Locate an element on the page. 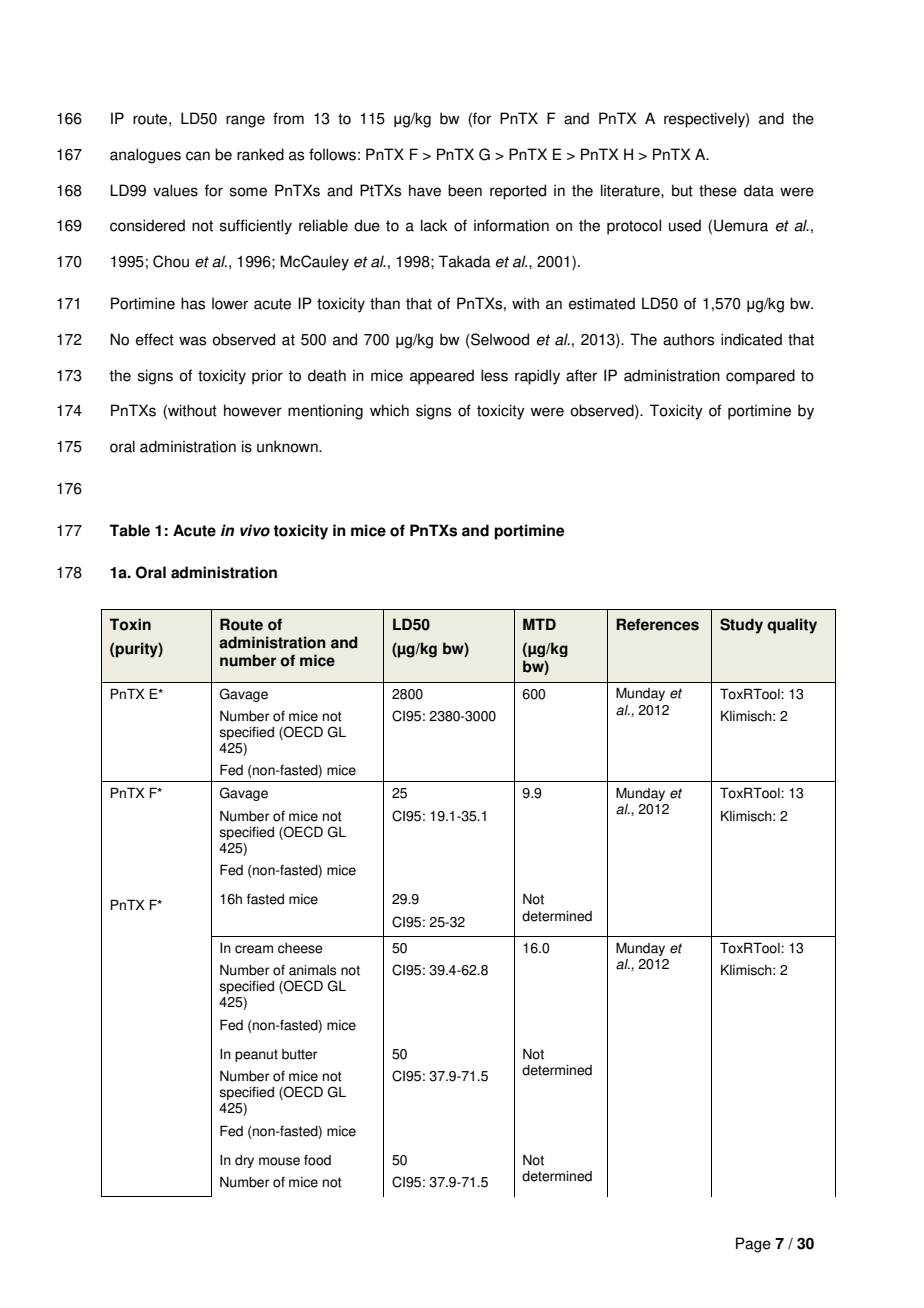 The image size is (924, 1308). Study is located at coordinates (741, 626).
